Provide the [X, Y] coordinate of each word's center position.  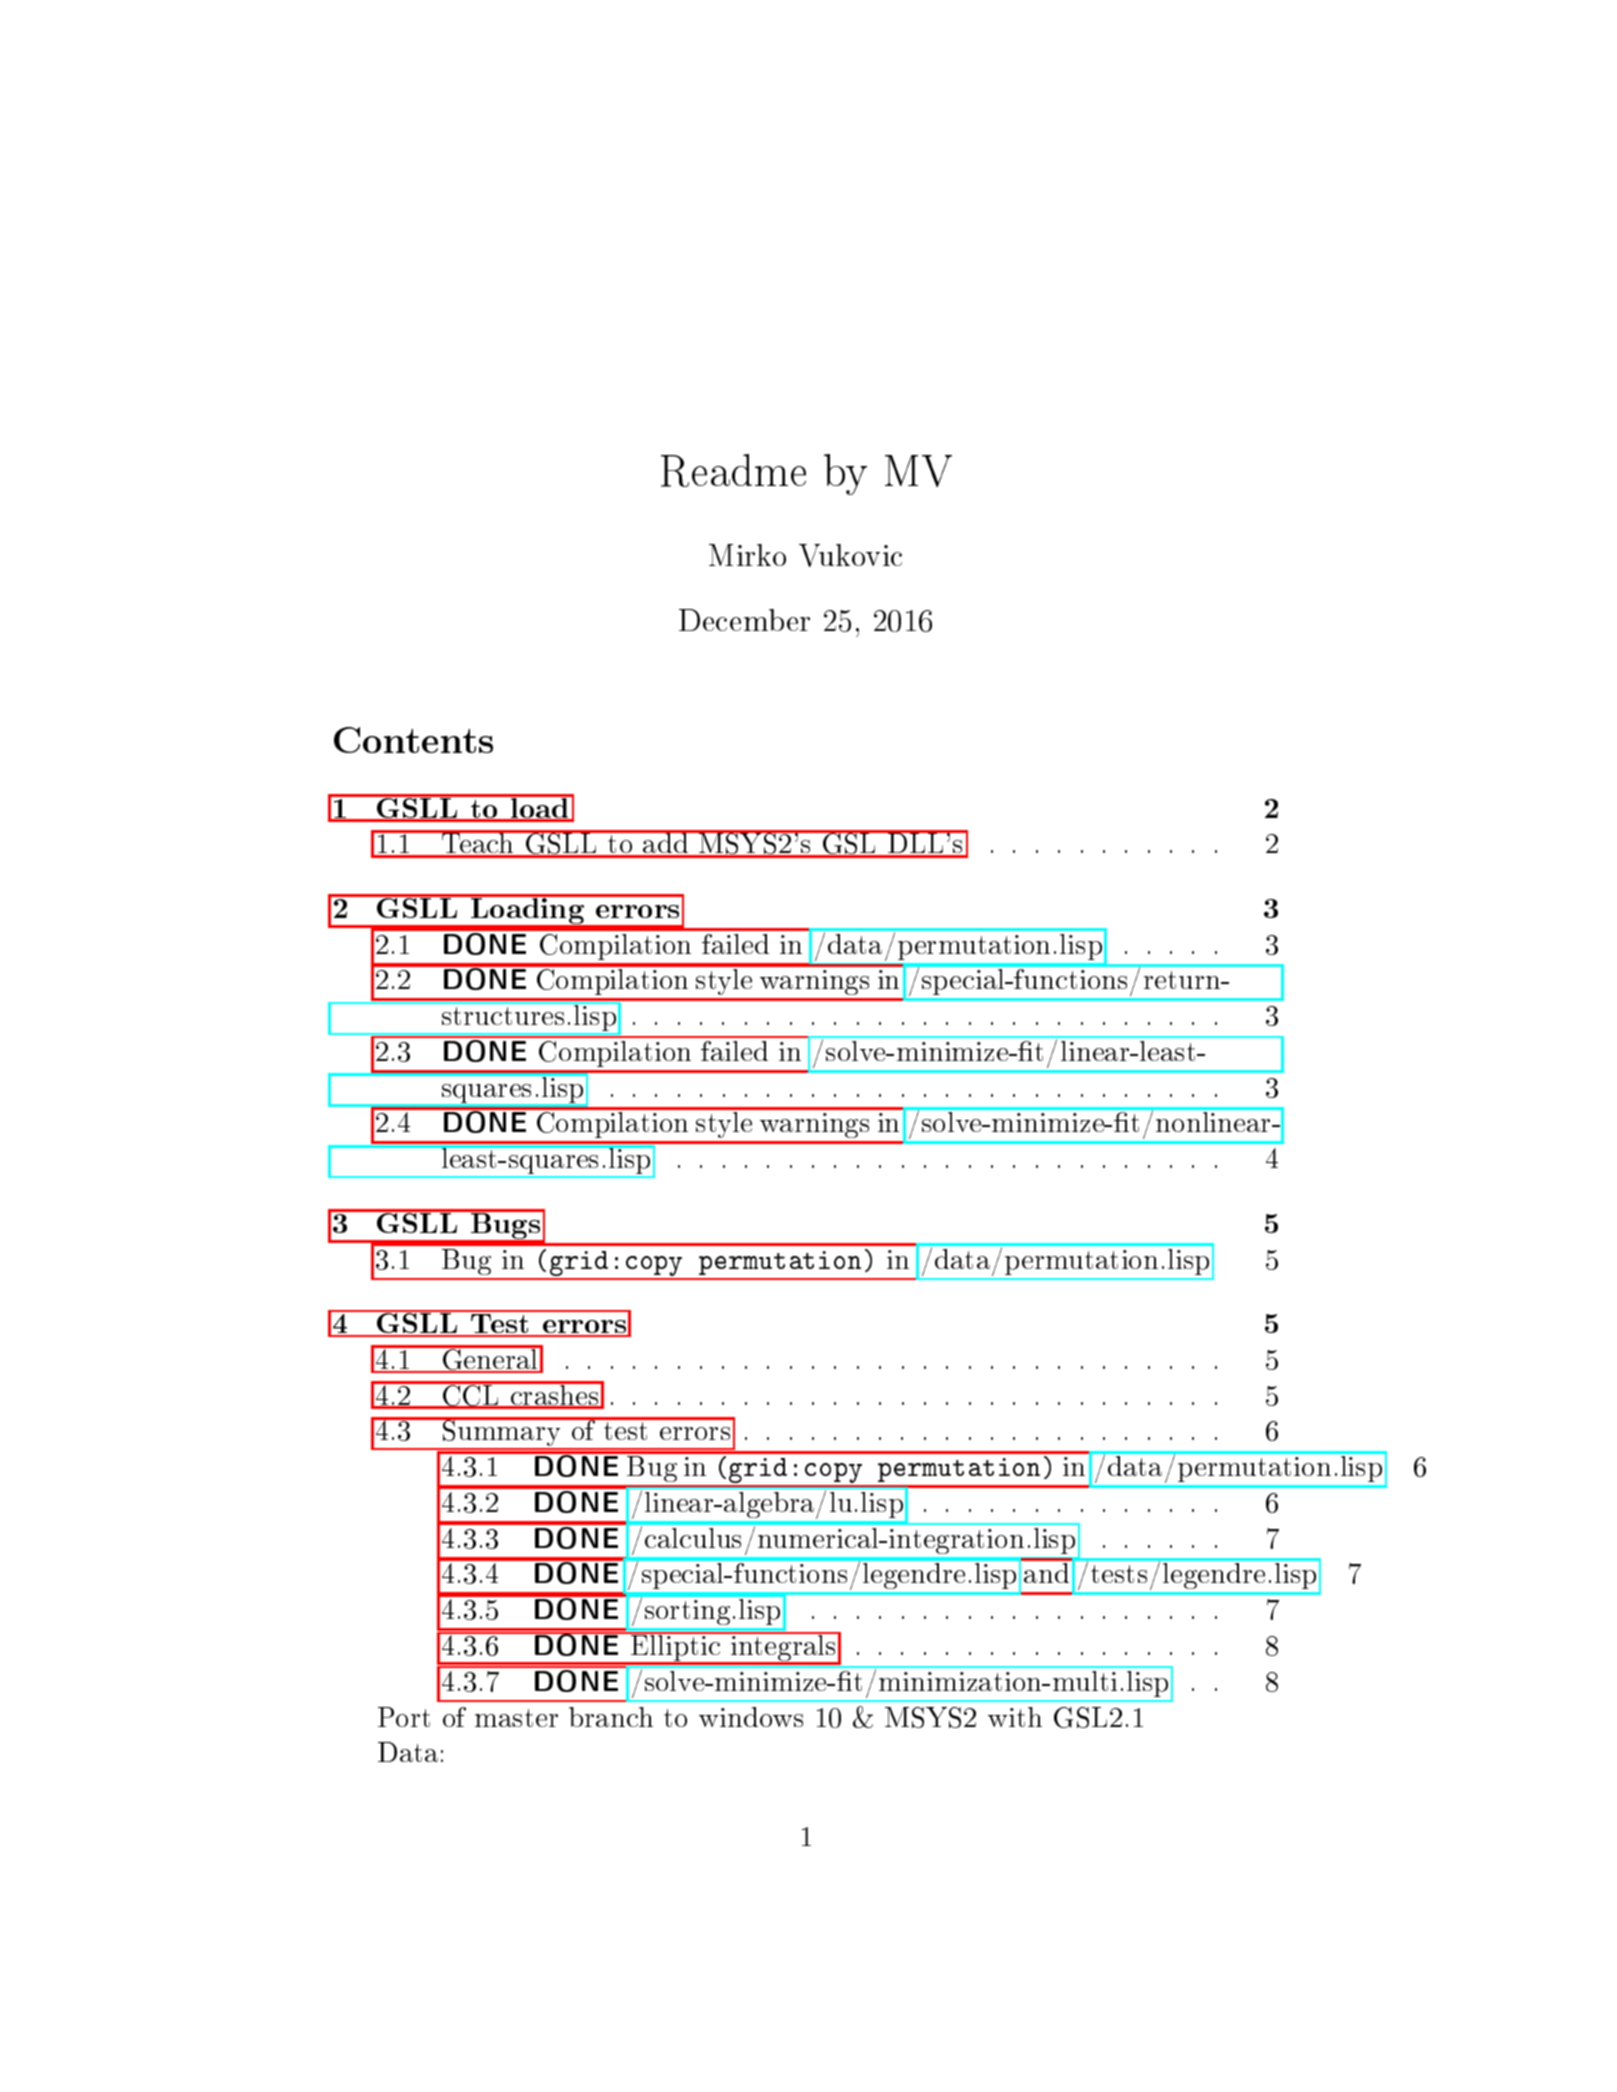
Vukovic [850, 555]
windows [751, 1717]
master [516, 1718]
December [744, 620]
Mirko [747, 555]
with [1015, 1717]
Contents [413, 740]
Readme [733, 470]
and [1046, 1573]
